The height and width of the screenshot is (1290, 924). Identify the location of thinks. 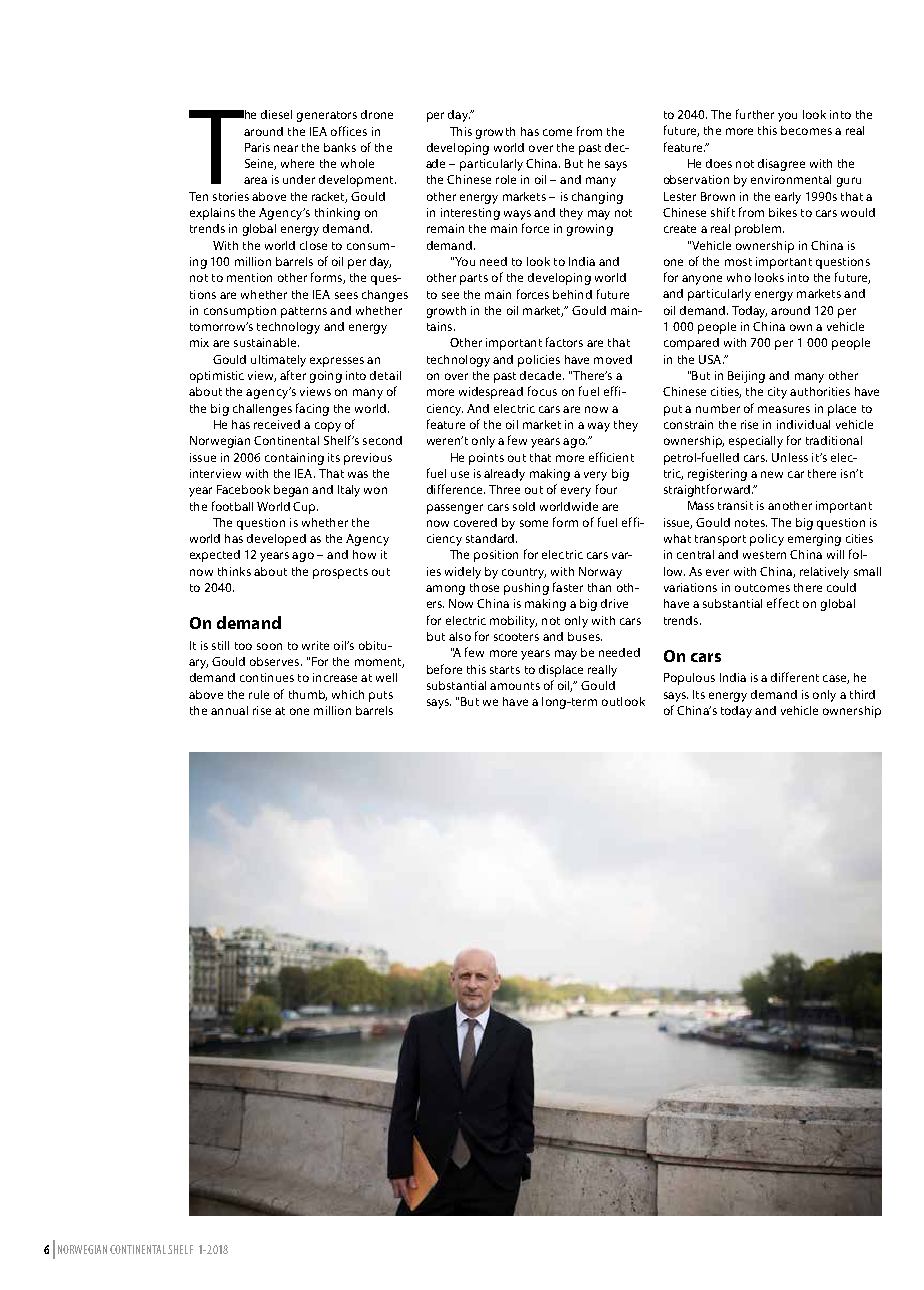
(234, 571).
